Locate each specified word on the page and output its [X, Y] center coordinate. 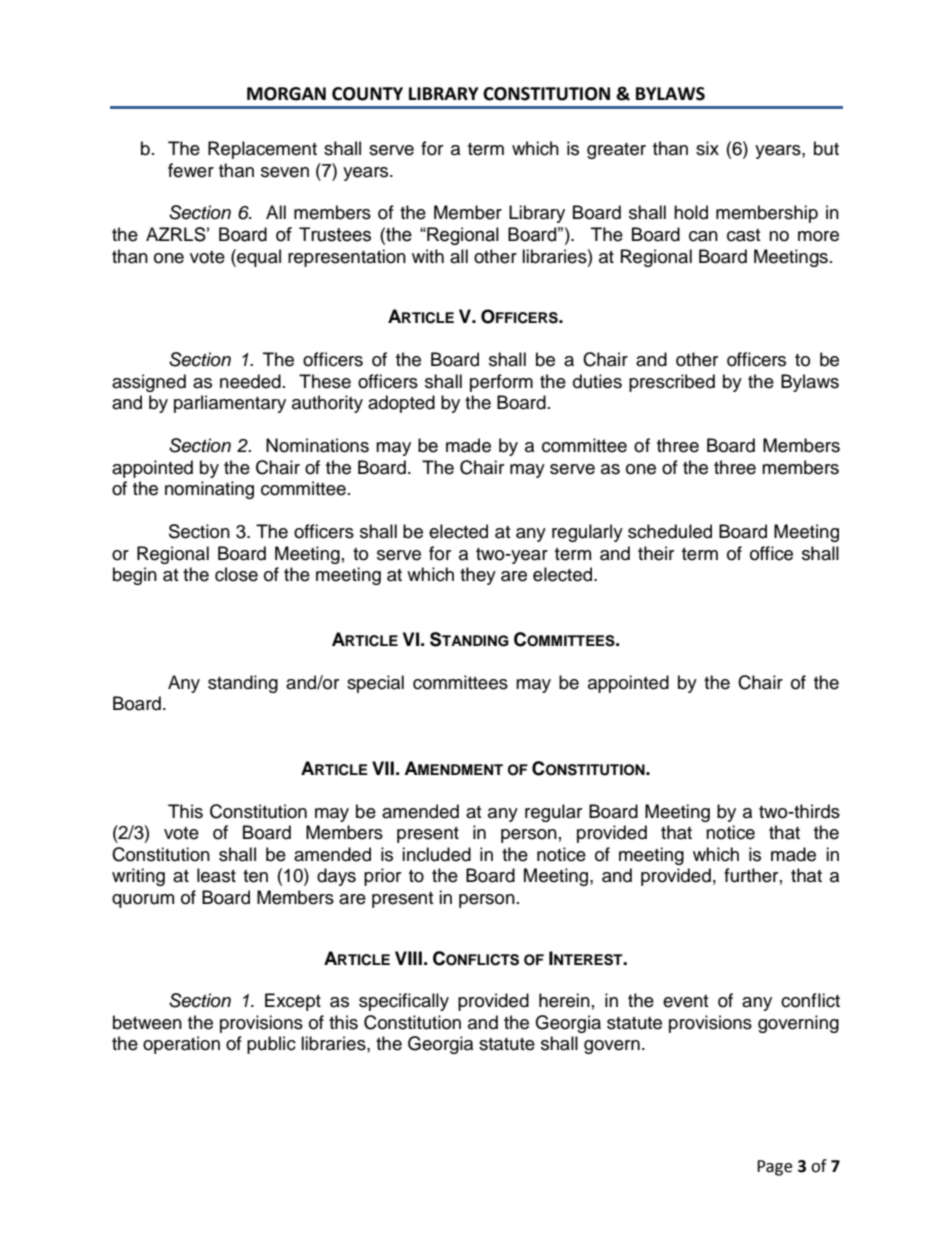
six [707, 148]
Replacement [262, 150]
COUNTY [367, 94]
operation [181, 1045]
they [478, 576]
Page [774, 1168]
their [656, 553]
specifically [404, 1002]
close [236, 574]
